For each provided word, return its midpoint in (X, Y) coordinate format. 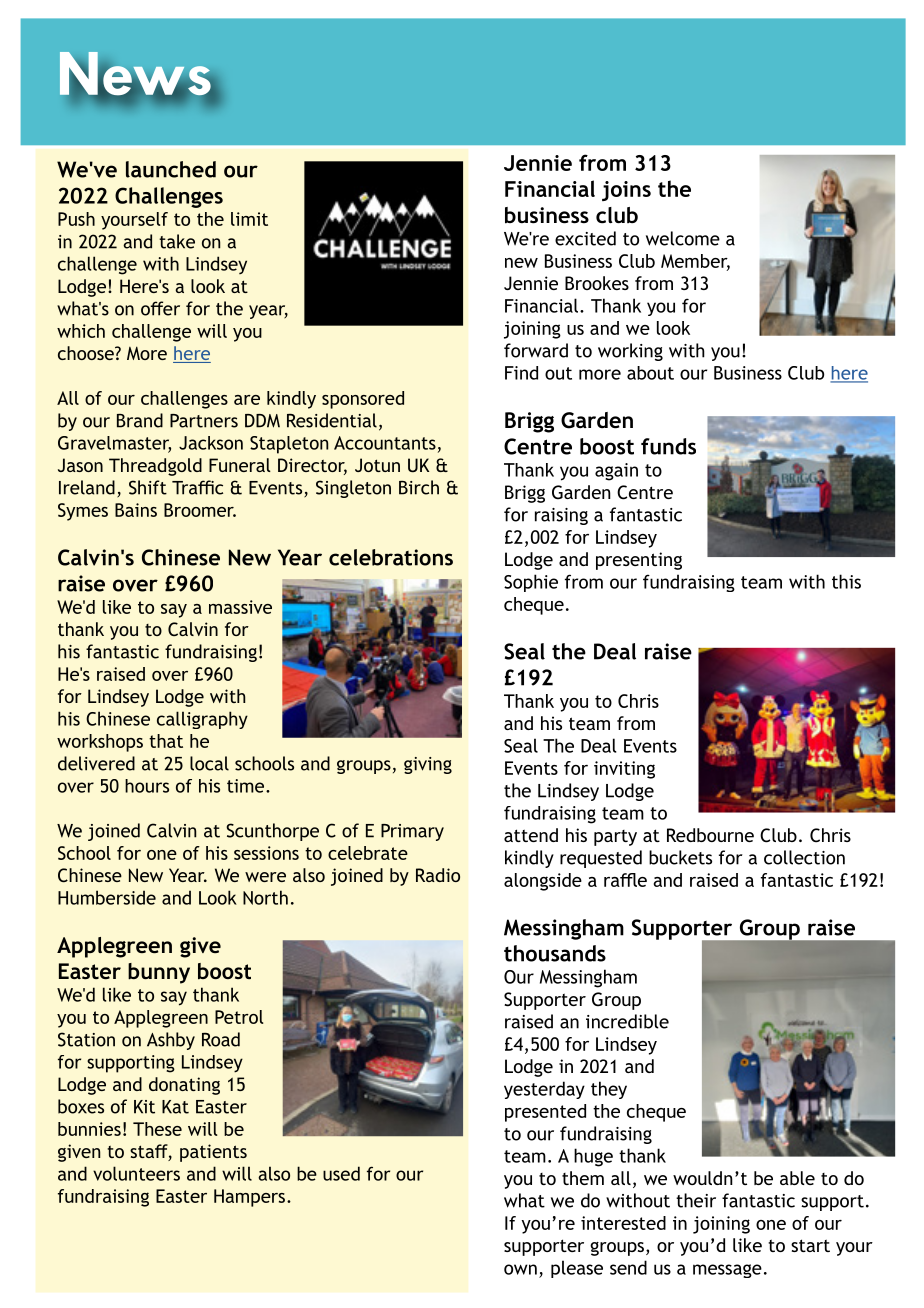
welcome (683, 238)
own (520, 1269)
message (727, 1271)
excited (585, 238)
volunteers (136, 1173)
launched (171, 169)
